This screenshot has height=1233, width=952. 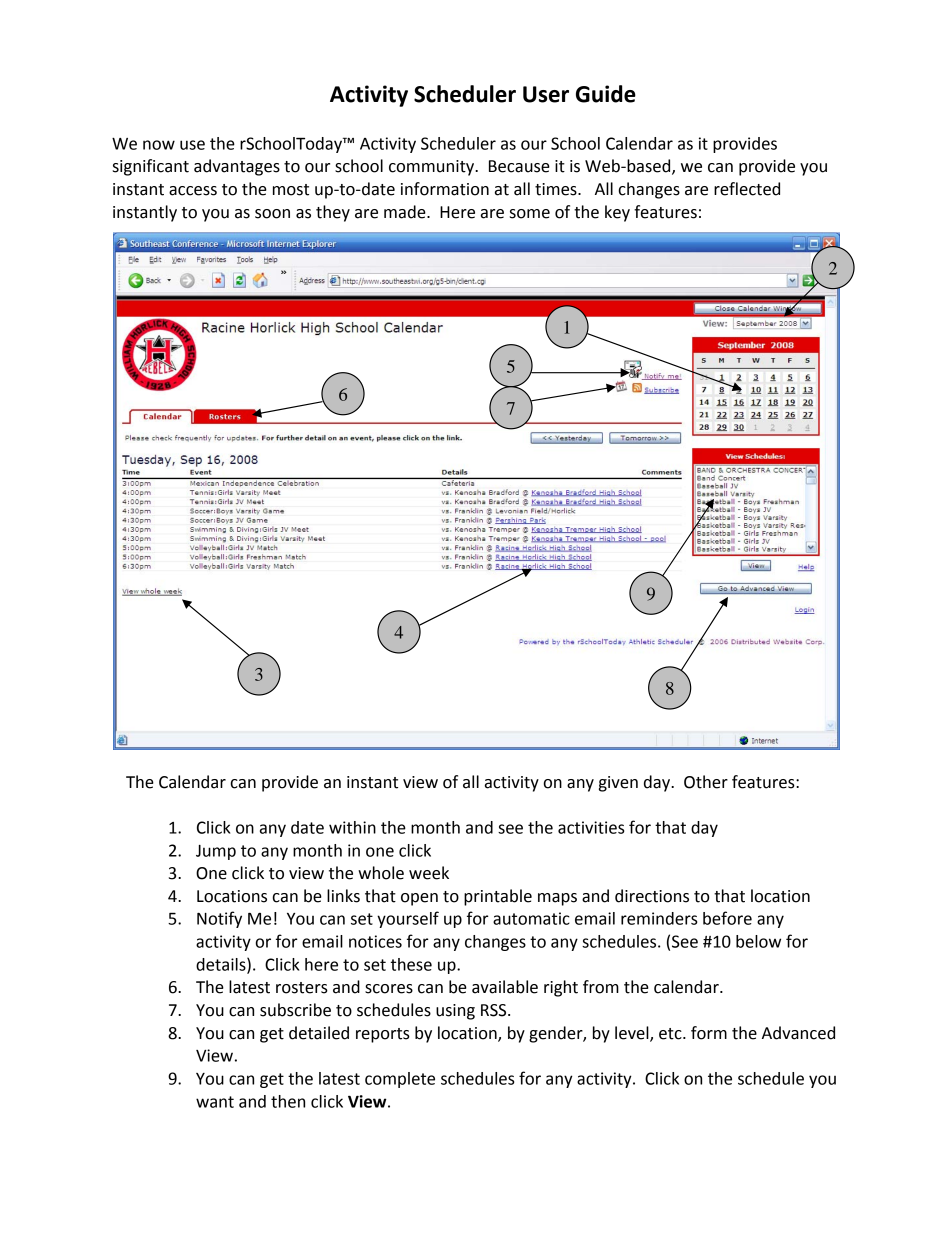 I want to click on community, so click(x=433, y=168).
